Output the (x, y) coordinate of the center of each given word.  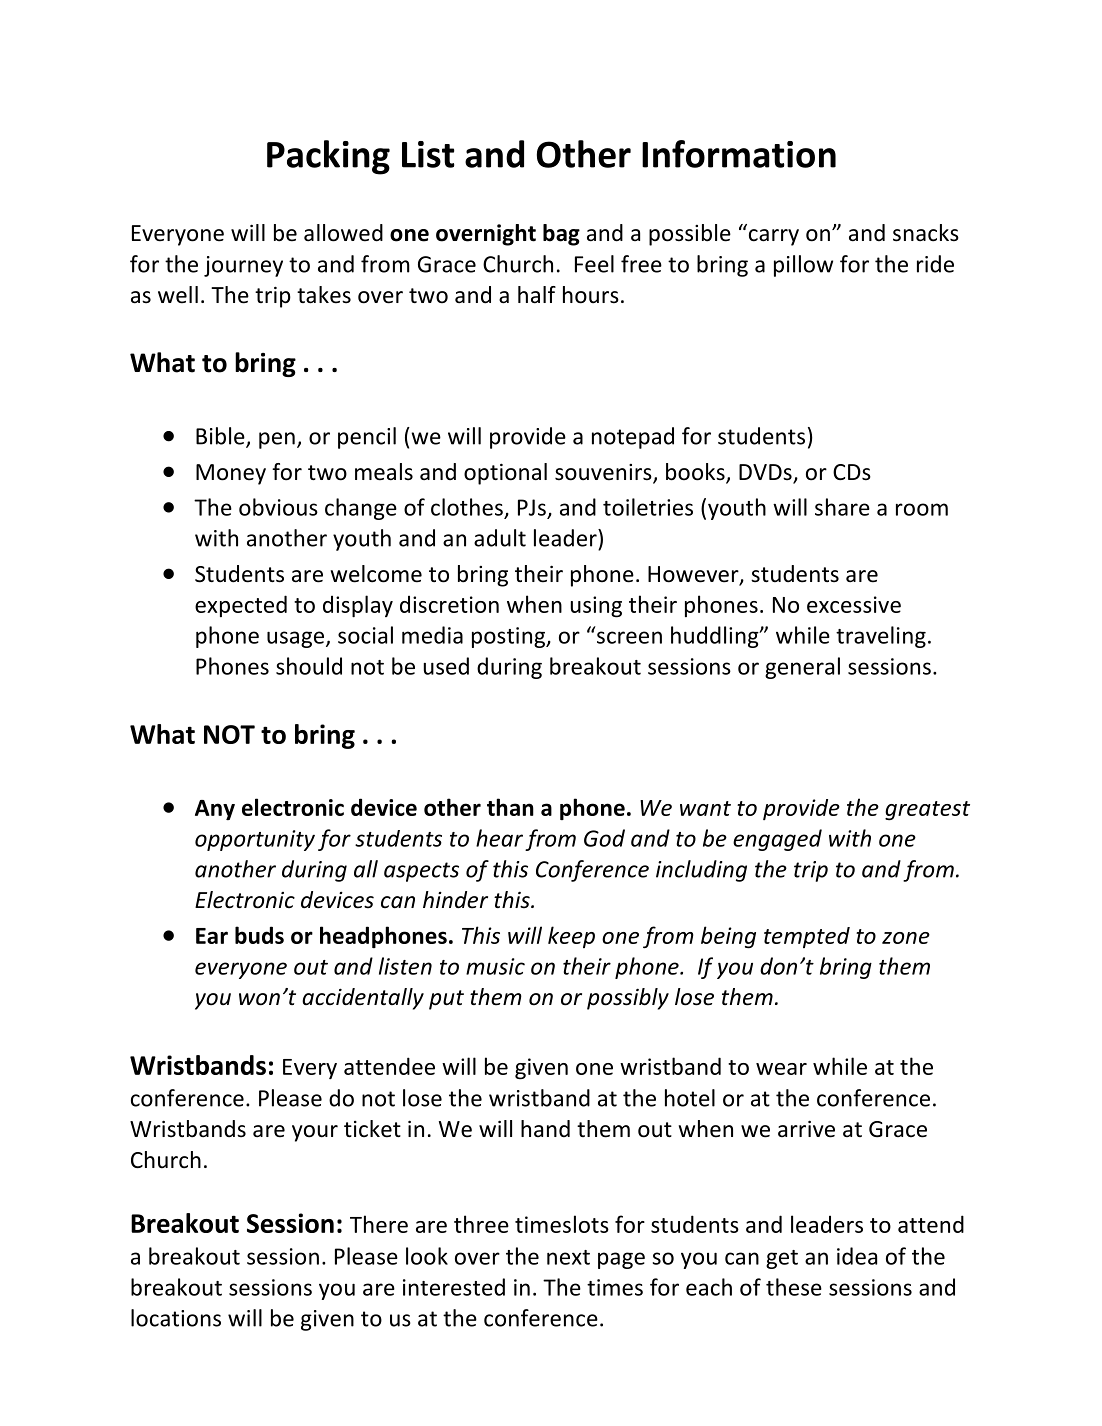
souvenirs (604, 473)
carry (774, 237)
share (842, 507)
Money (231, 474)
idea (857, 1256)
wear (781, 1069)
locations (176, 1318)
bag (561, 235)
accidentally (363, 999)
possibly (628, 999)
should (309, 666)
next (568, 1257)
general (802, 668)
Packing (328, 157)
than (510, 807)
